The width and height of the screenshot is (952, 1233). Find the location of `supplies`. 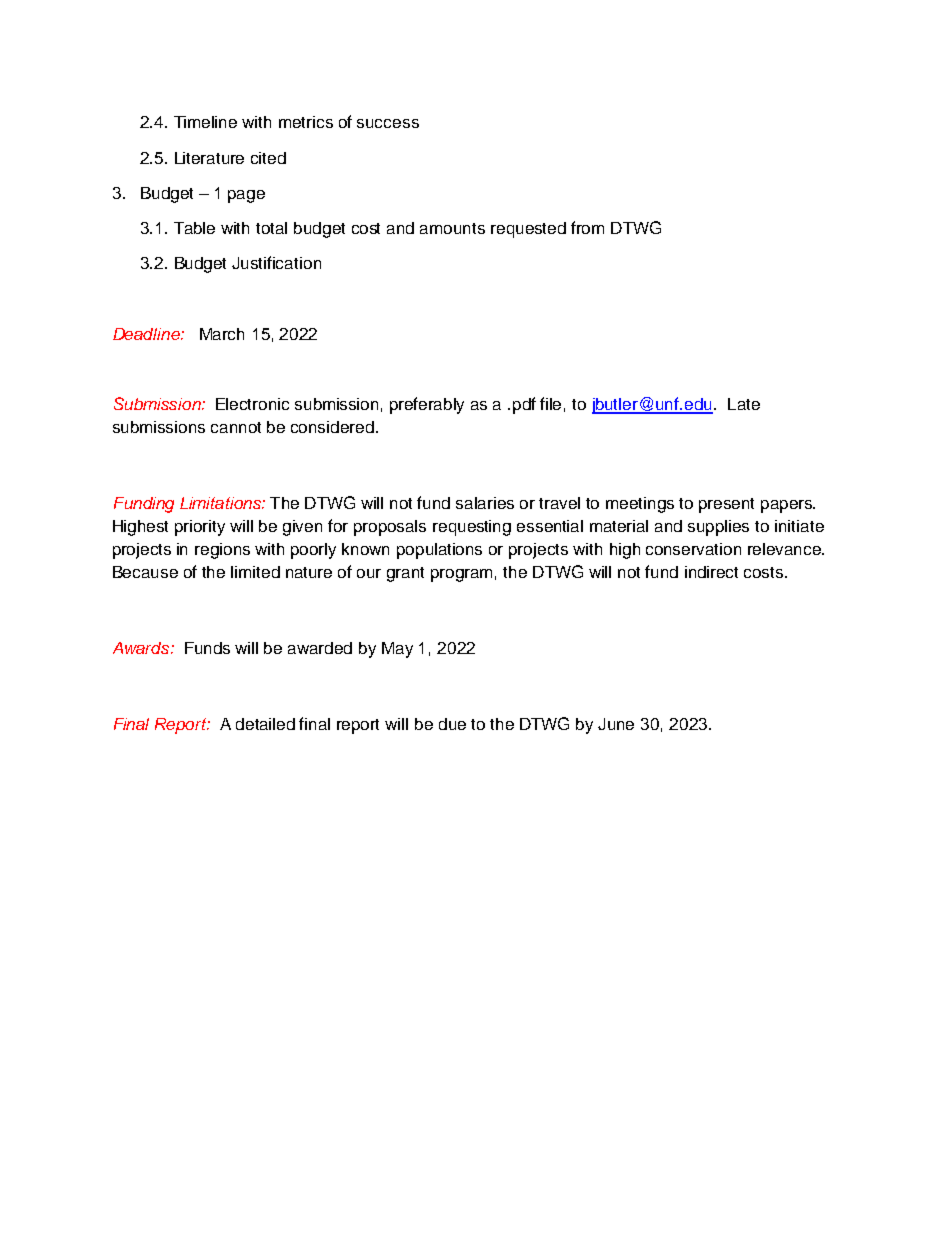

supplies is located at coordinates (718, 528).
